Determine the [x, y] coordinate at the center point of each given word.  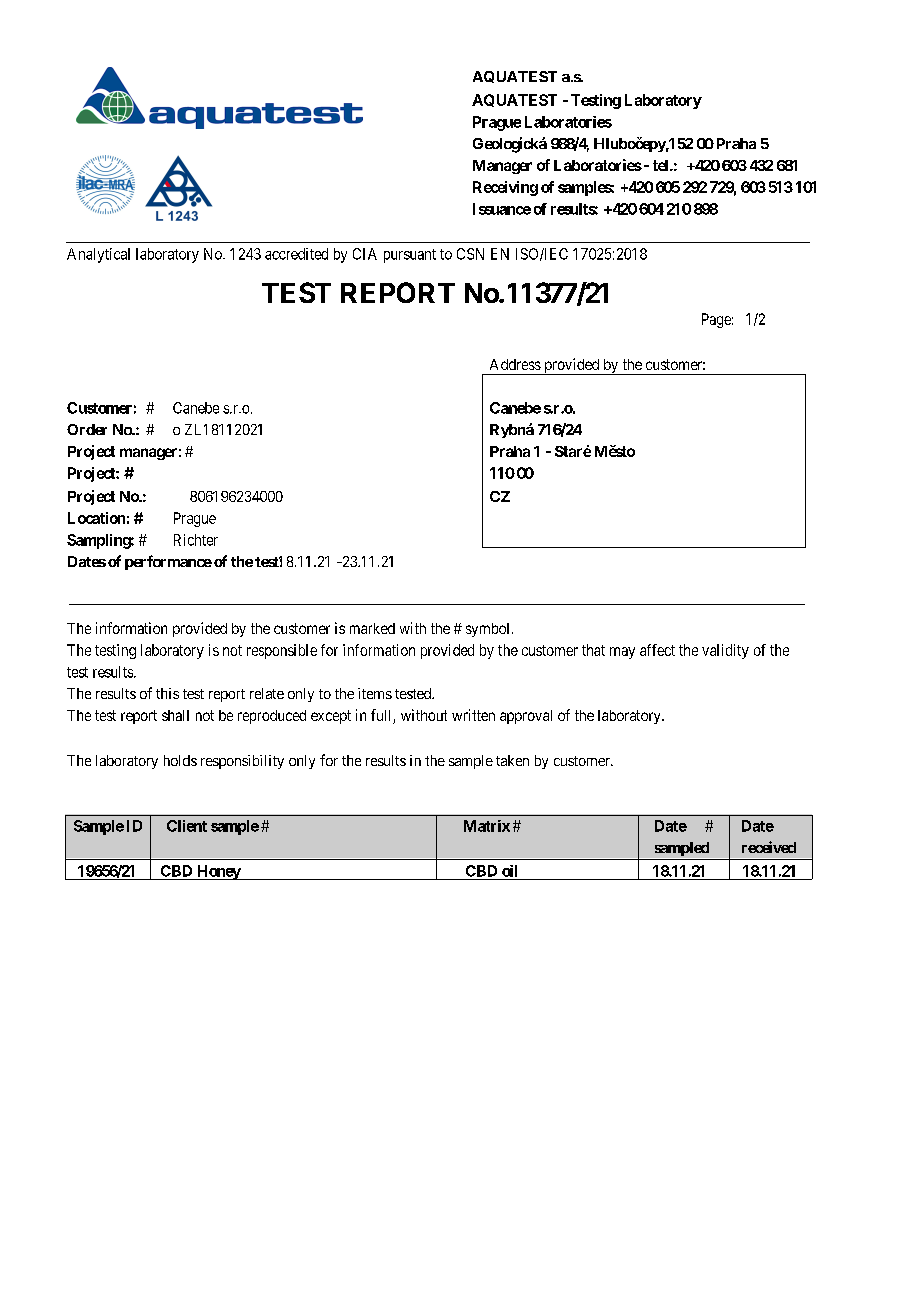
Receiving [505, 188]
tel [662, 165]
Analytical [98, 255]
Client [187, 826]
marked [372, 628]
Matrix [487, 826]
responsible [282, 651]
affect [657, 650]
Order [87, 429]
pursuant [410, 256]
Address [515, 364]
